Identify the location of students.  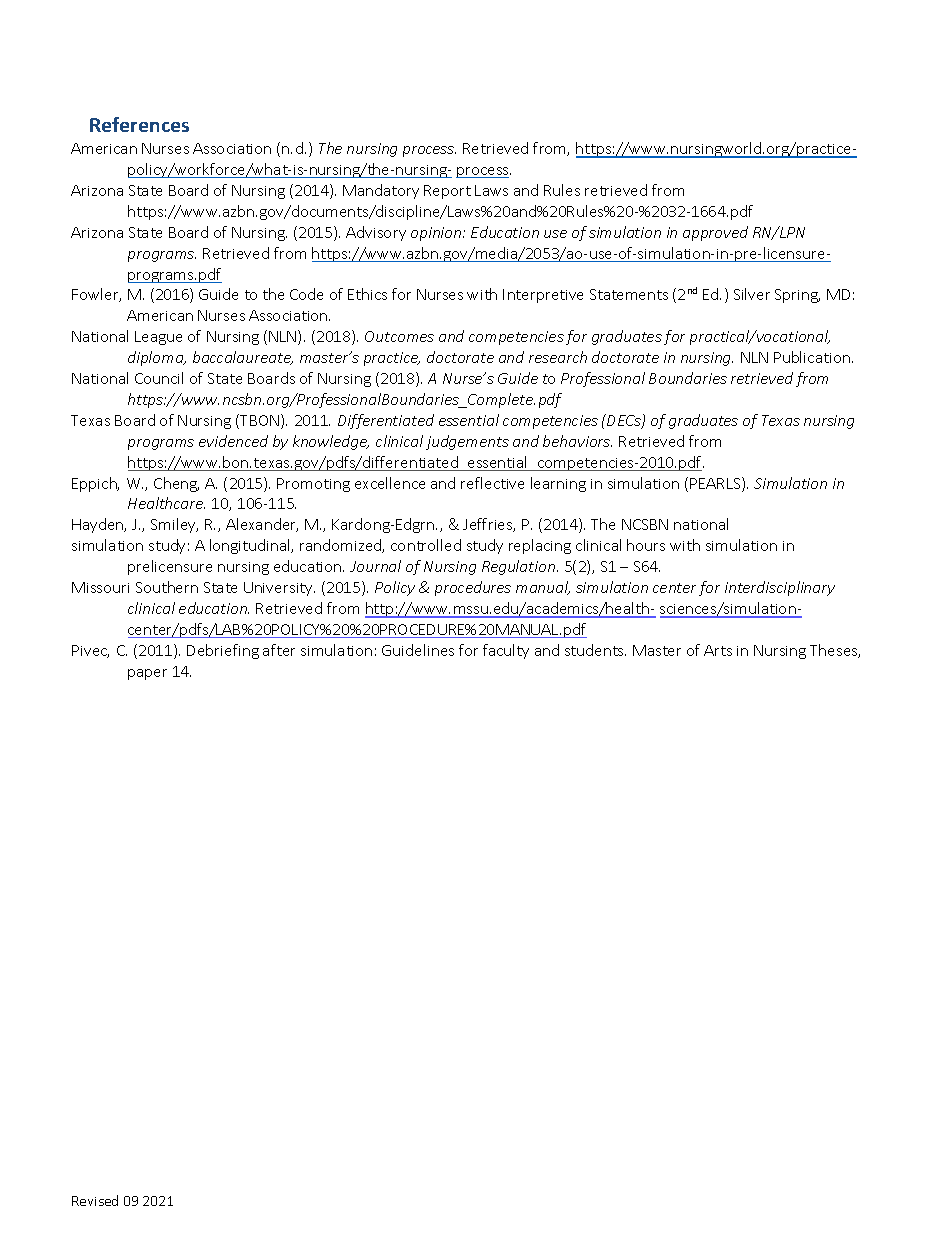
(595, 650).
